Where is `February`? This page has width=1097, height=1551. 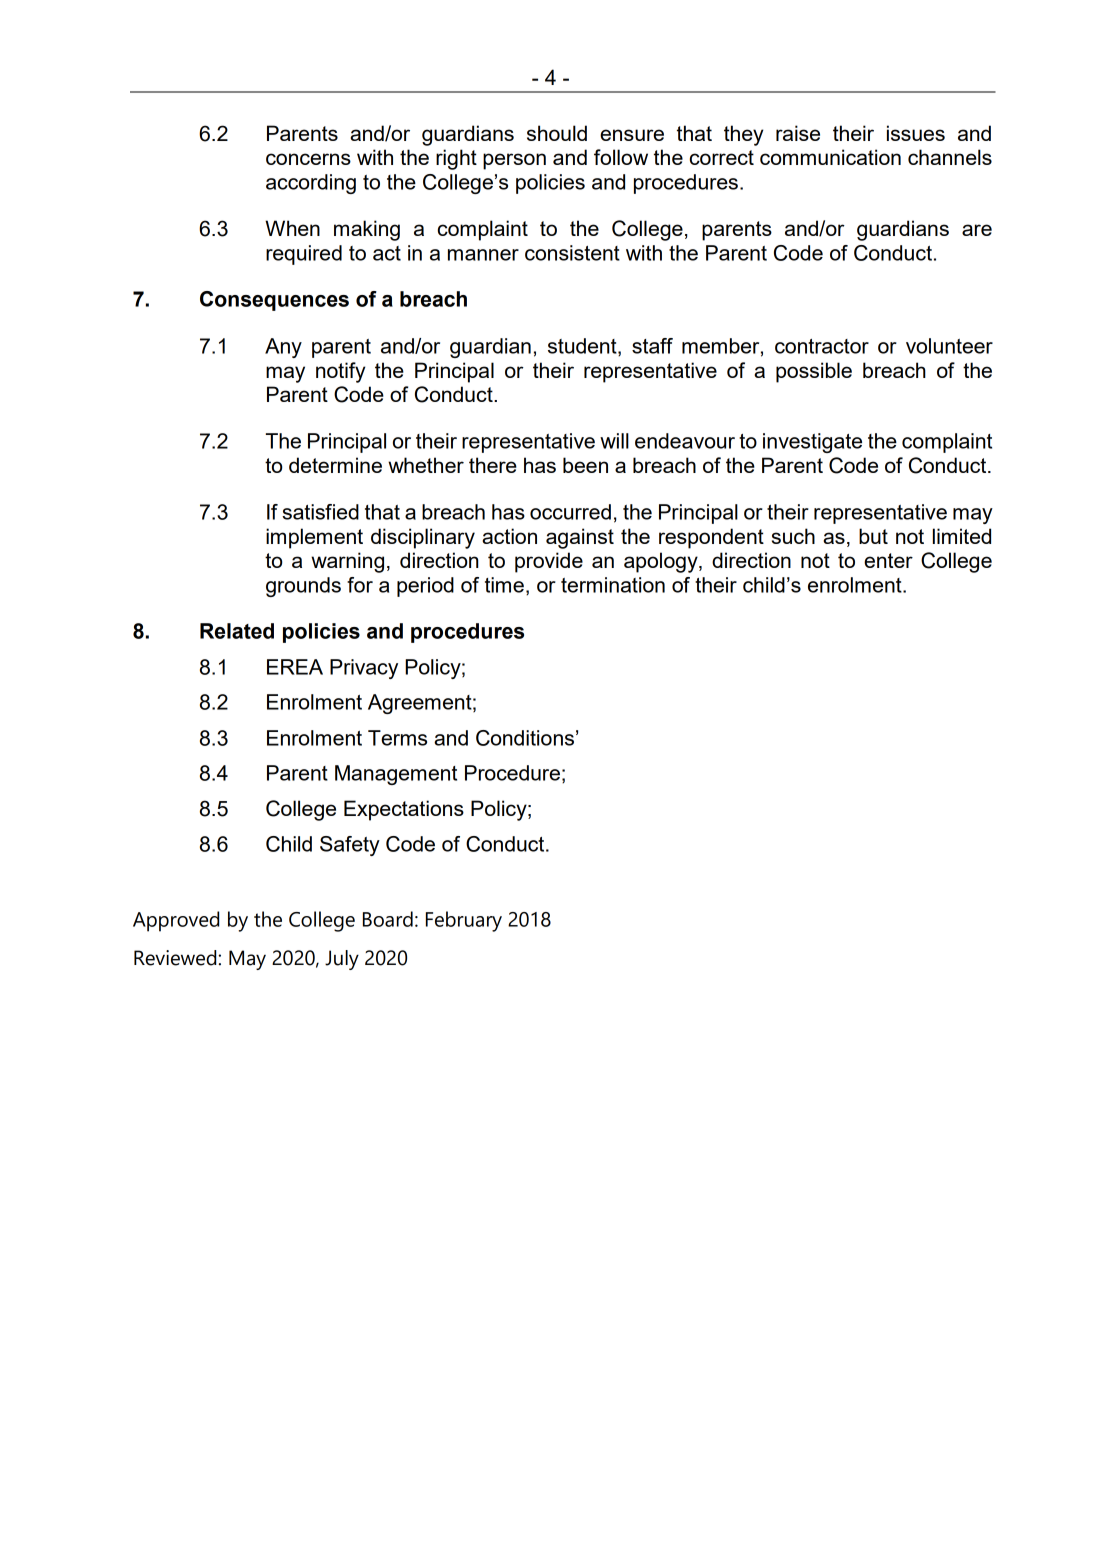
February is located at coordinates (464, 921).
